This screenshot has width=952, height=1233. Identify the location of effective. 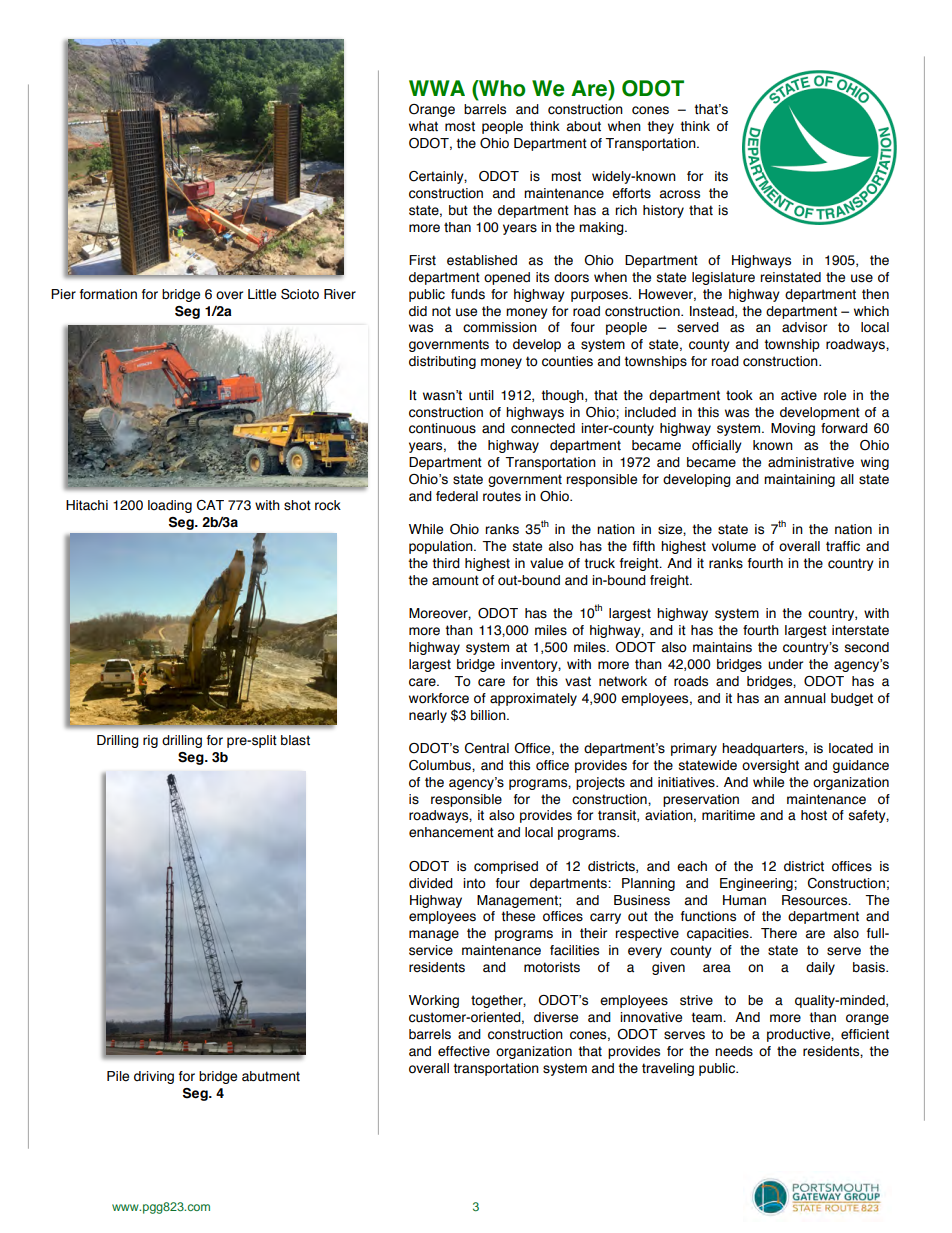
(464, 1051).
